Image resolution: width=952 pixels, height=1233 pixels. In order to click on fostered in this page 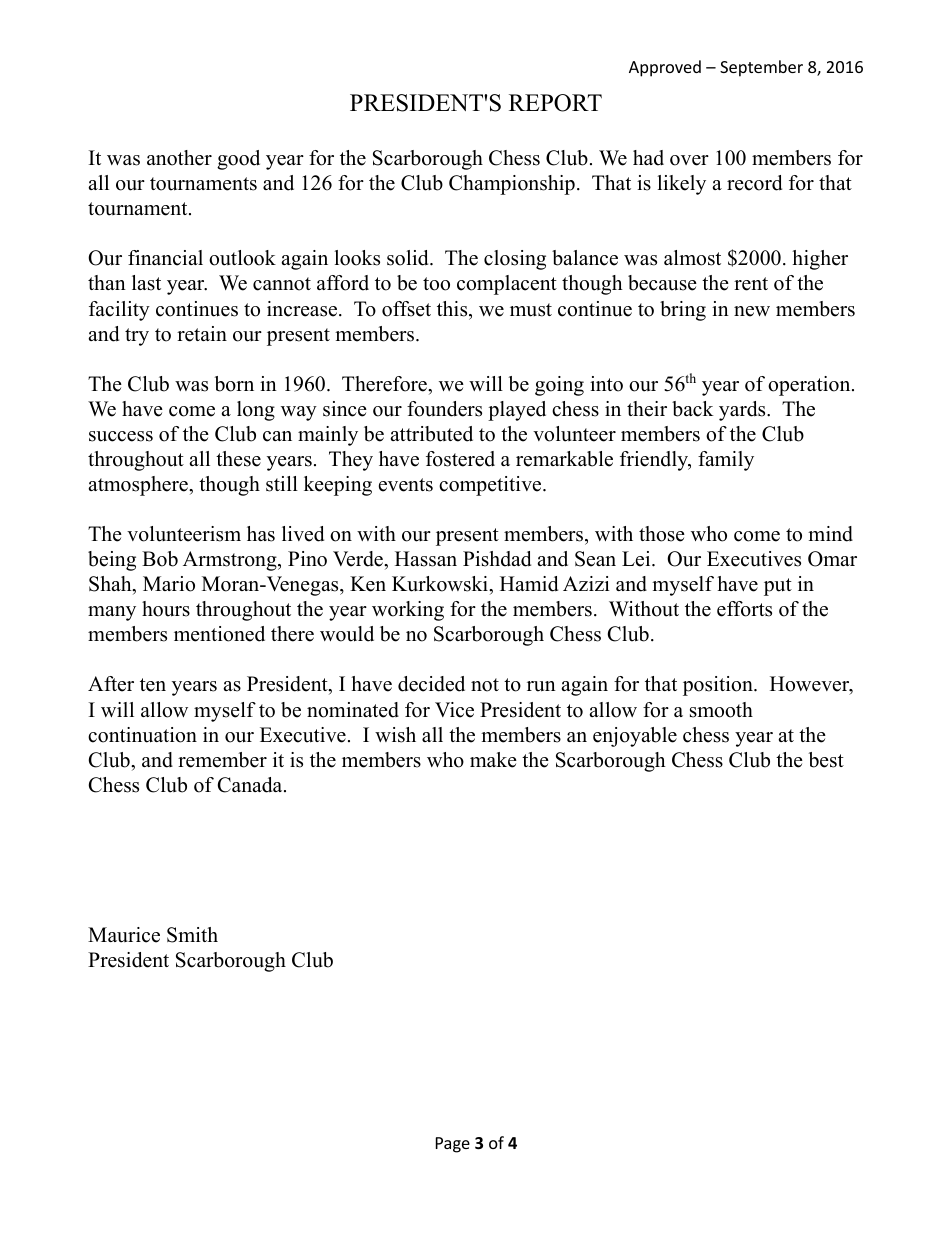, I will do `click(460, 459)`.
